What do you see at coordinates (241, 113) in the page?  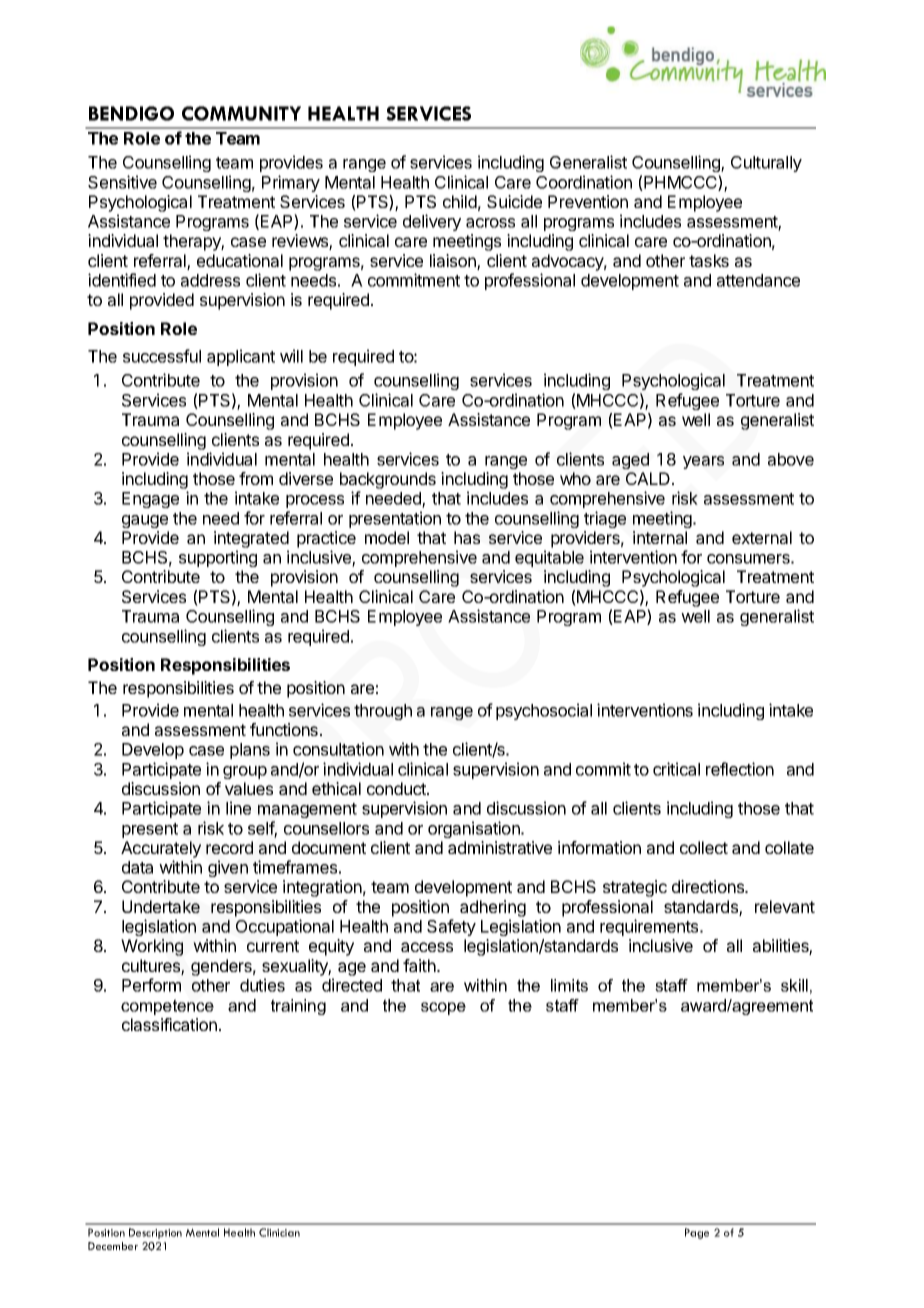 I see `COMMUNITY` at bounding box center [241, 113].
